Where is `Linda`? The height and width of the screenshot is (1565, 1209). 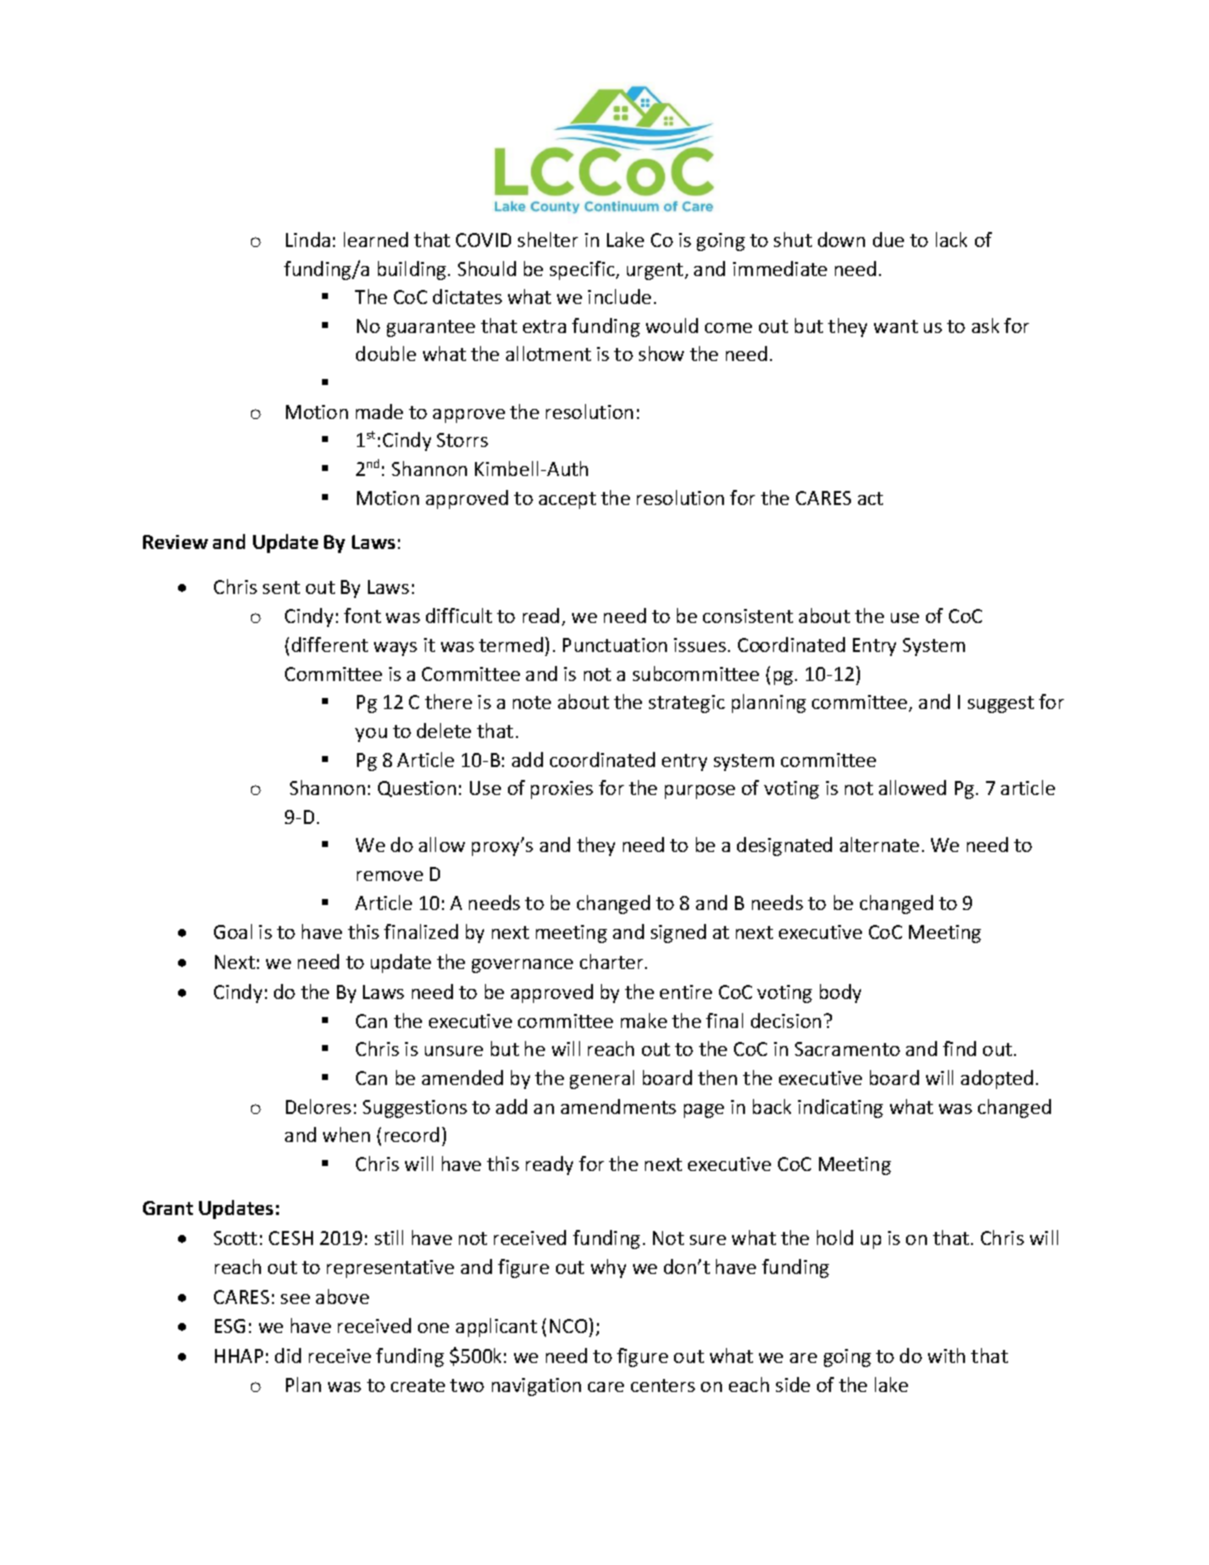 Linda is located at coordinates (308, 239).
